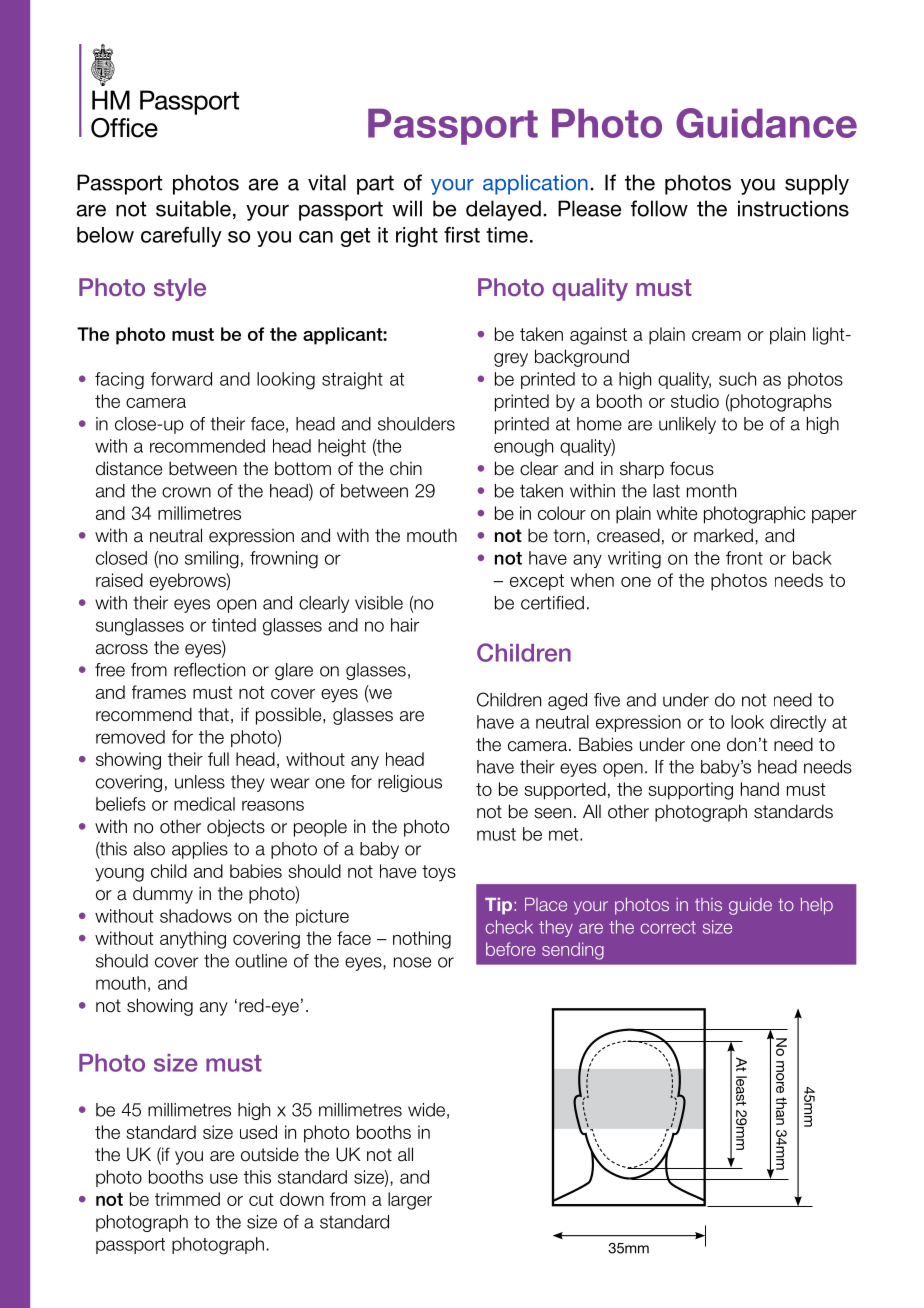 This page has height=1308, width=924. Describe the element at coordinates (511, 949) in the page. I see `before` at that location.
